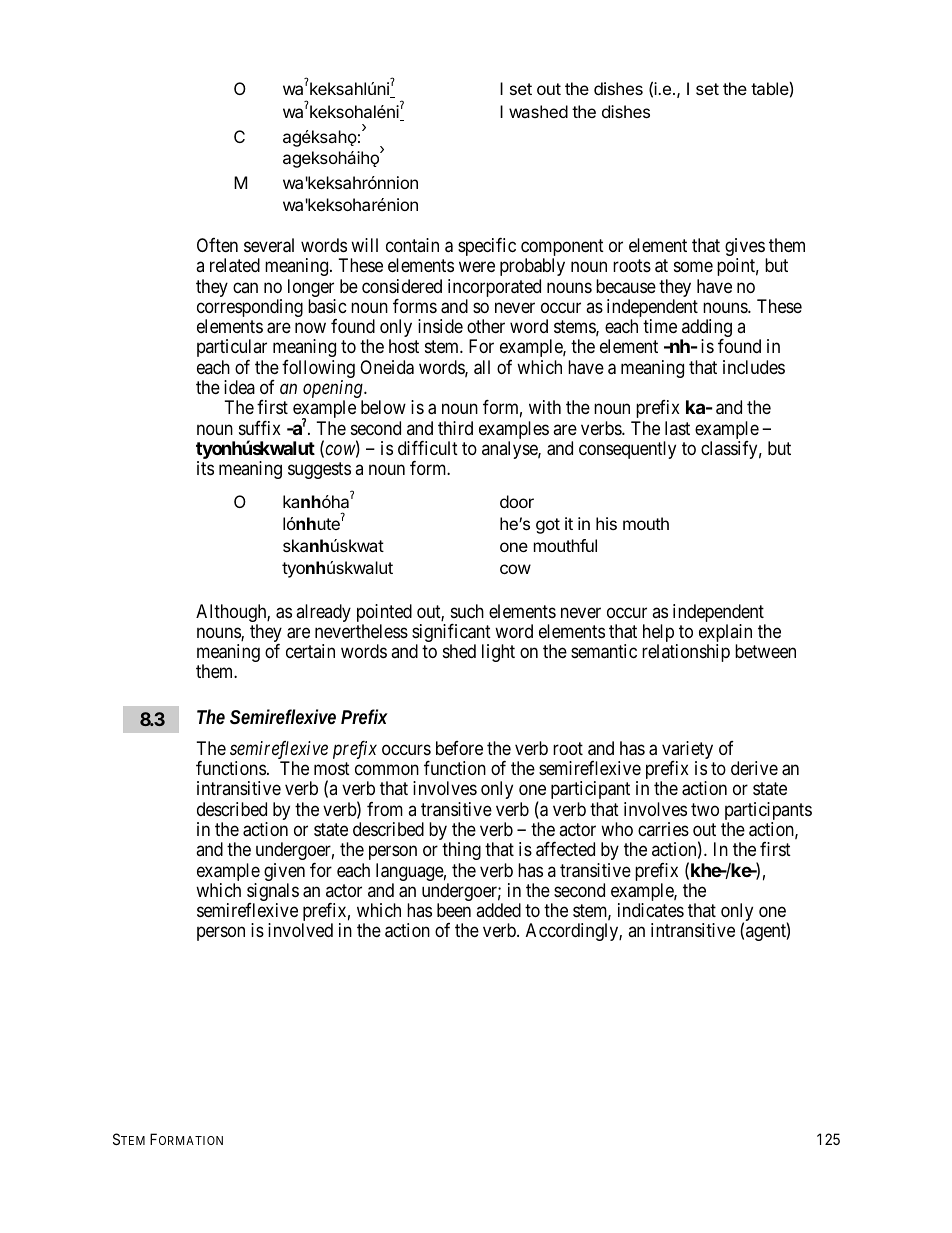 This screenshot has height=1233, width=952. I want to click on already, so click(323, 613).
